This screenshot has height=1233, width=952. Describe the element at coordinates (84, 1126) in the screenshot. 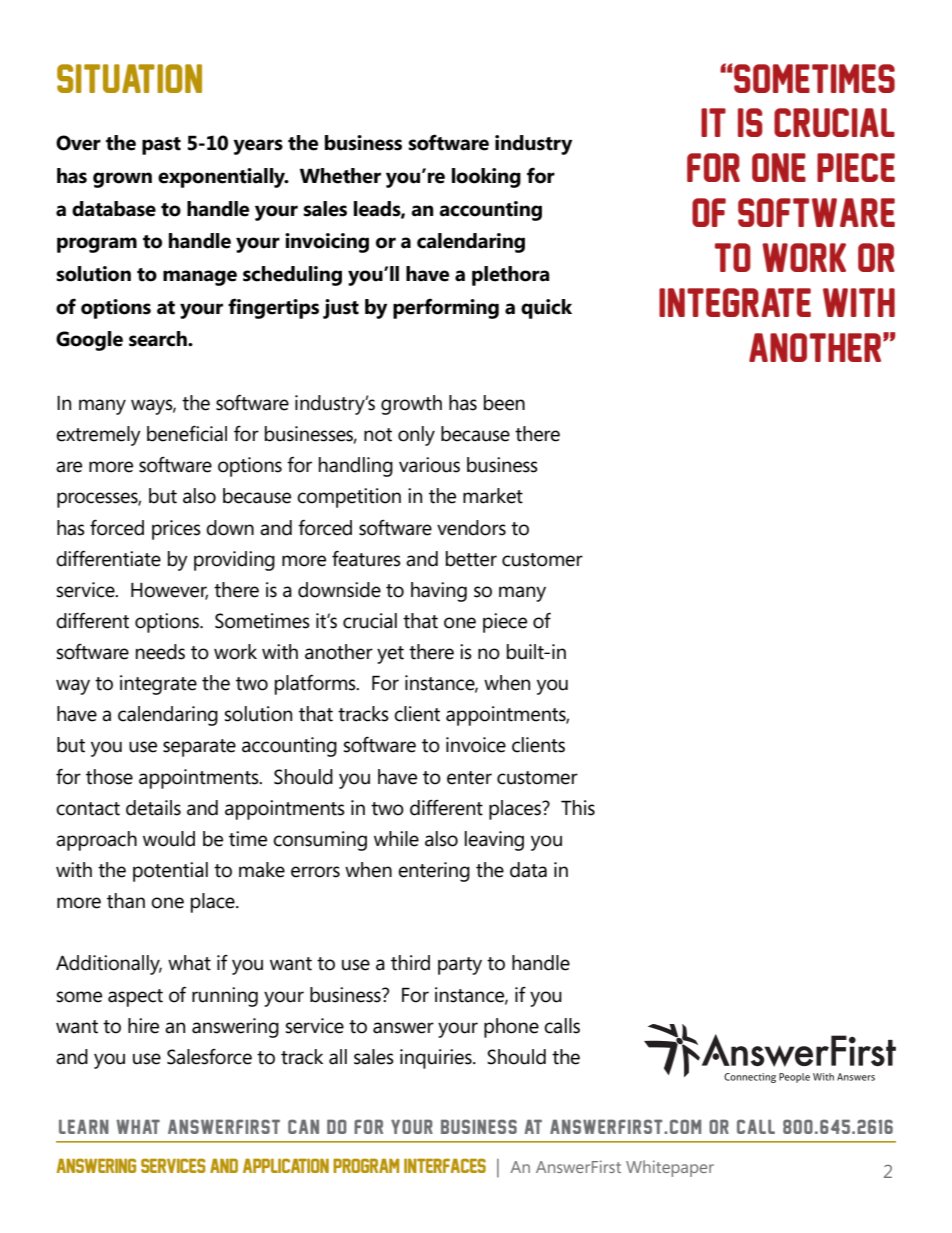

I see `learn` at that location.
